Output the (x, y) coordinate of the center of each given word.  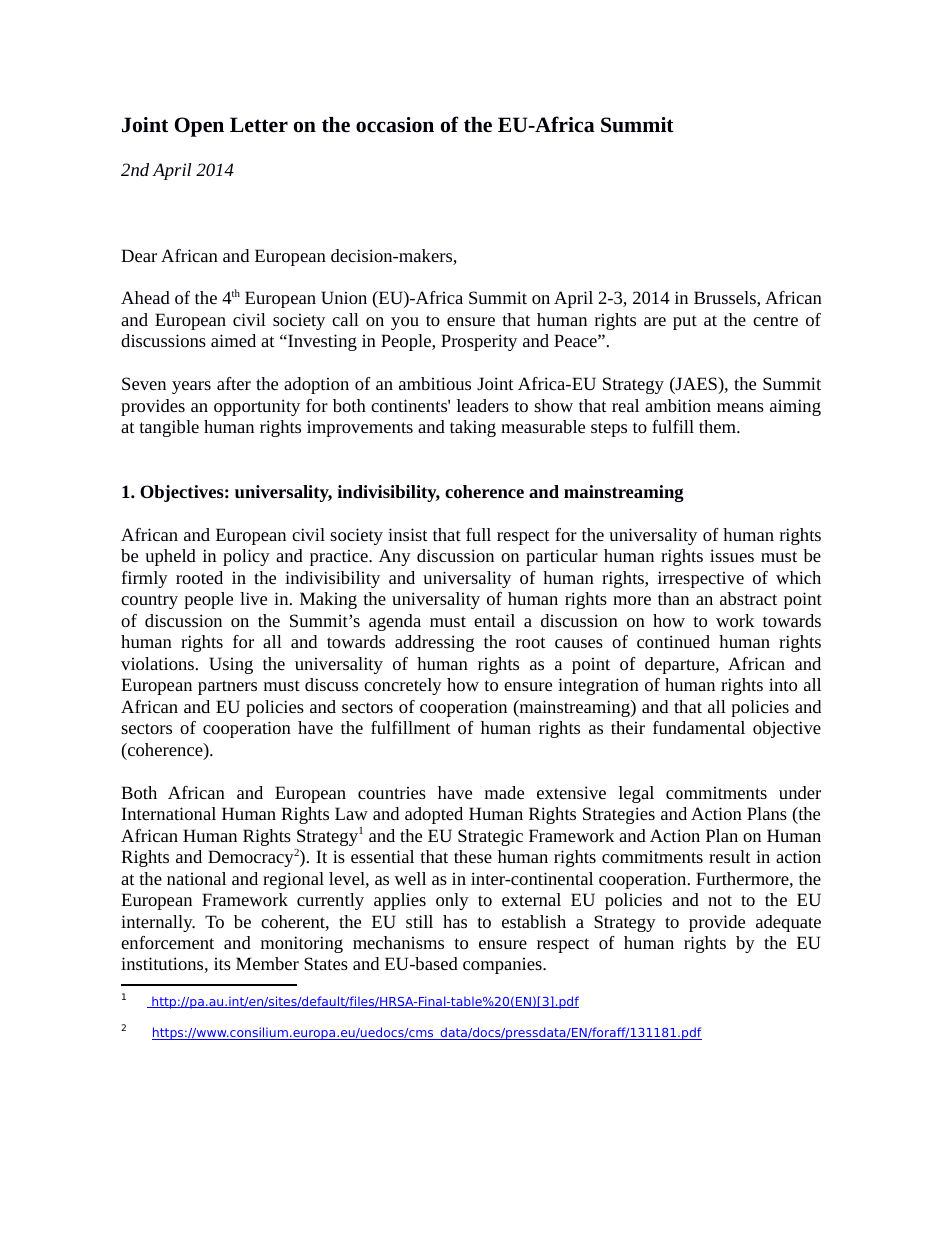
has (455, 921)
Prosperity (479, 342)
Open (199, 127)
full (478, 534)
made (504, 792)
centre (775, 320)
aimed (233, 340)
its (222, 963)
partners (227, 687)
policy (246, 557)
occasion (395, 125)
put (685, 322)
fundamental (699, 727)
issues (732, 555)
